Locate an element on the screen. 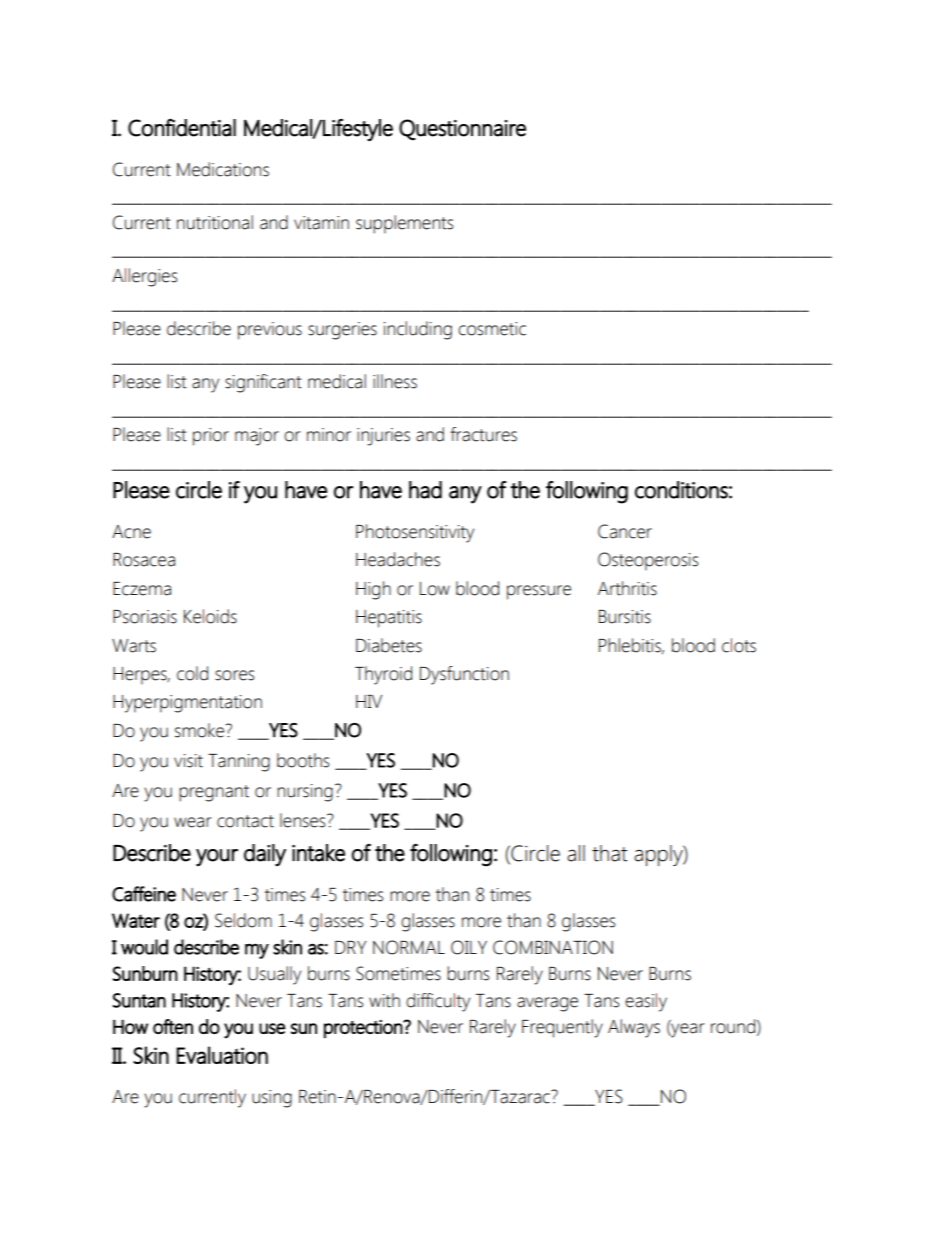  that is located at coordinates (609, 853).
